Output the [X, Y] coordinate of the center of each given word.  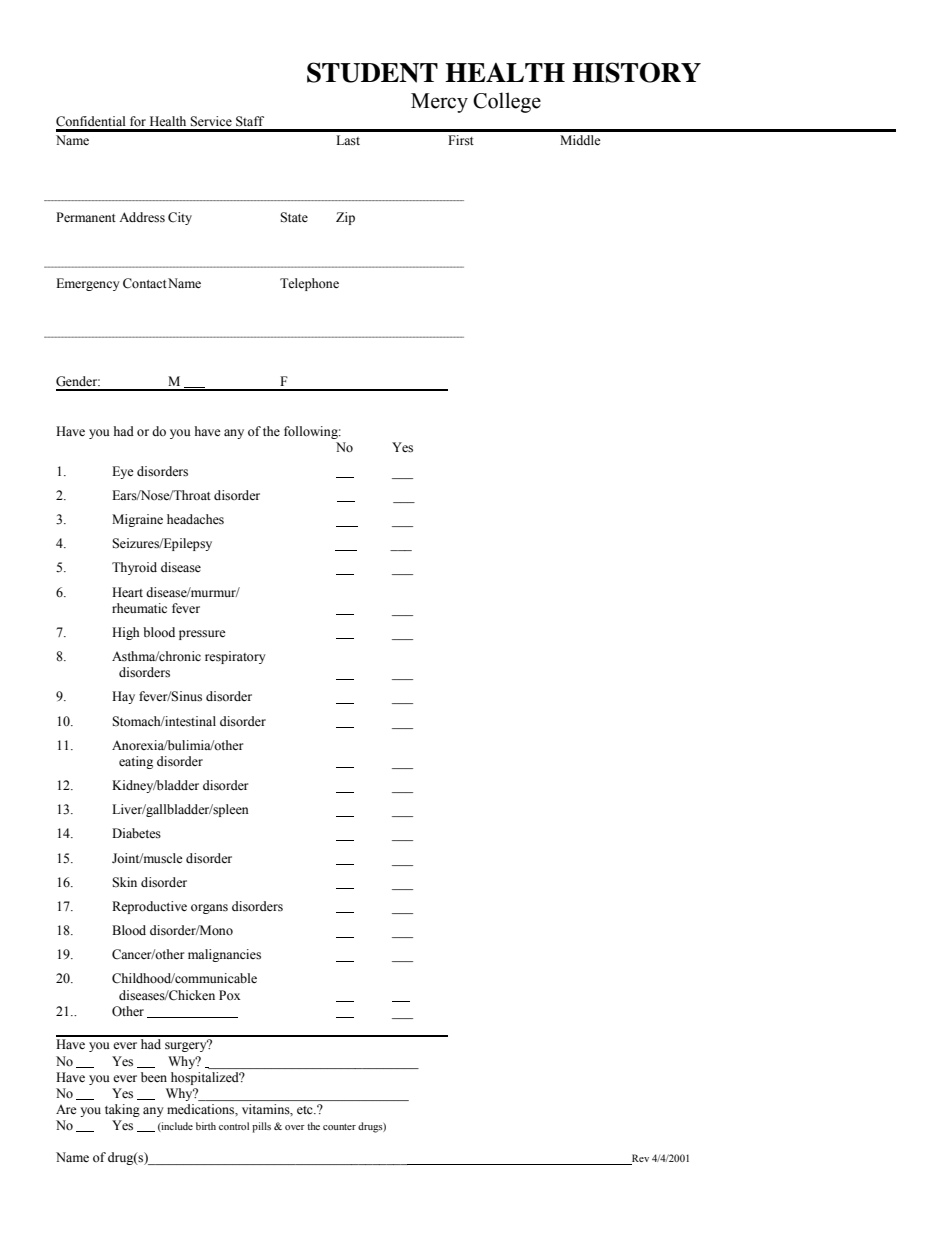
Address [142, 217]
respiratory [235, 657]
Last [348, 140]
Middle [580, 140]
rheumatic [139, 608]
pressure [202, 635]
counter [339, 1127]
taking [122, 1110]
